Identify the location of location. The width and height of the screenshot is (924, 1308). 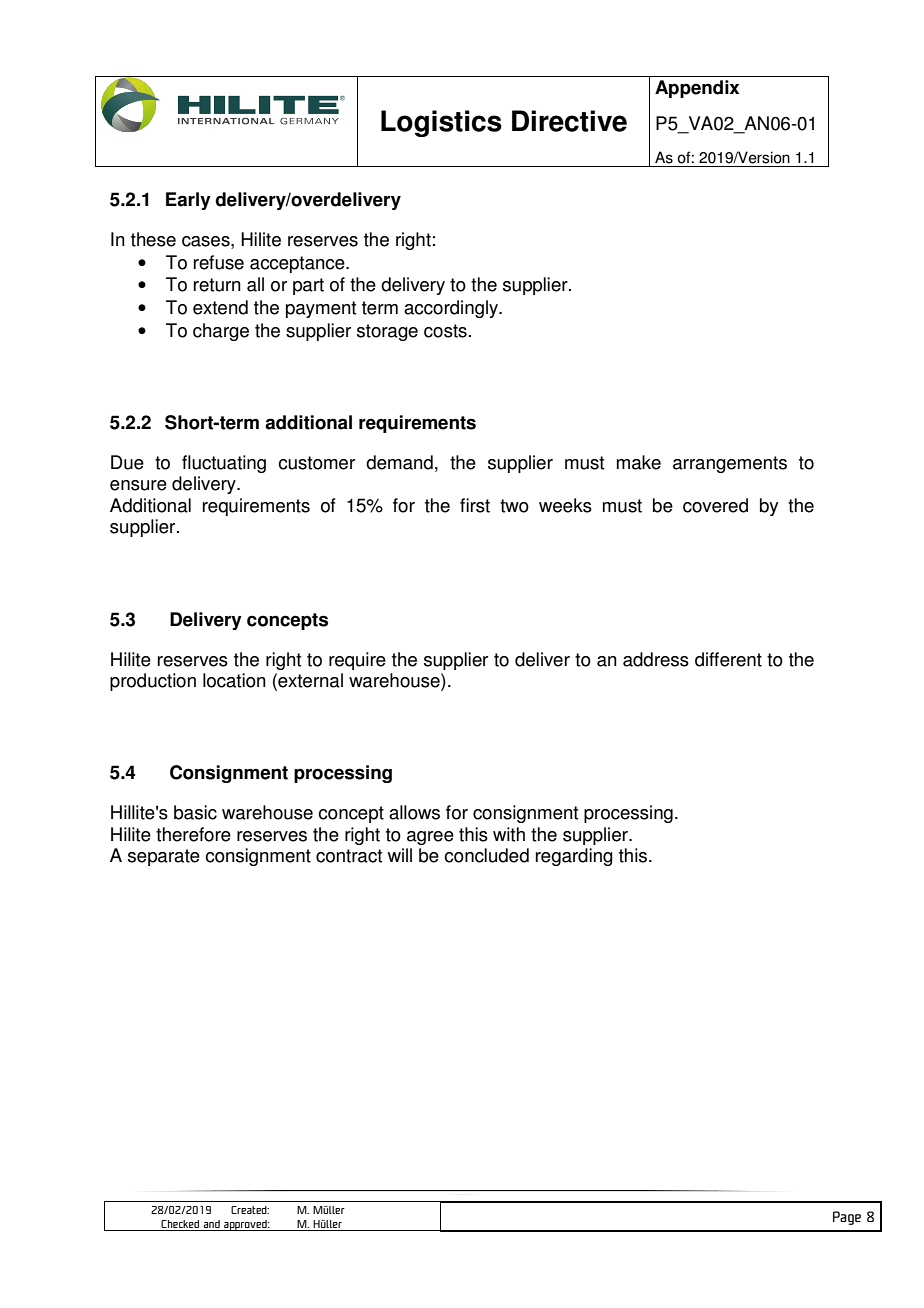
(234, 680).
